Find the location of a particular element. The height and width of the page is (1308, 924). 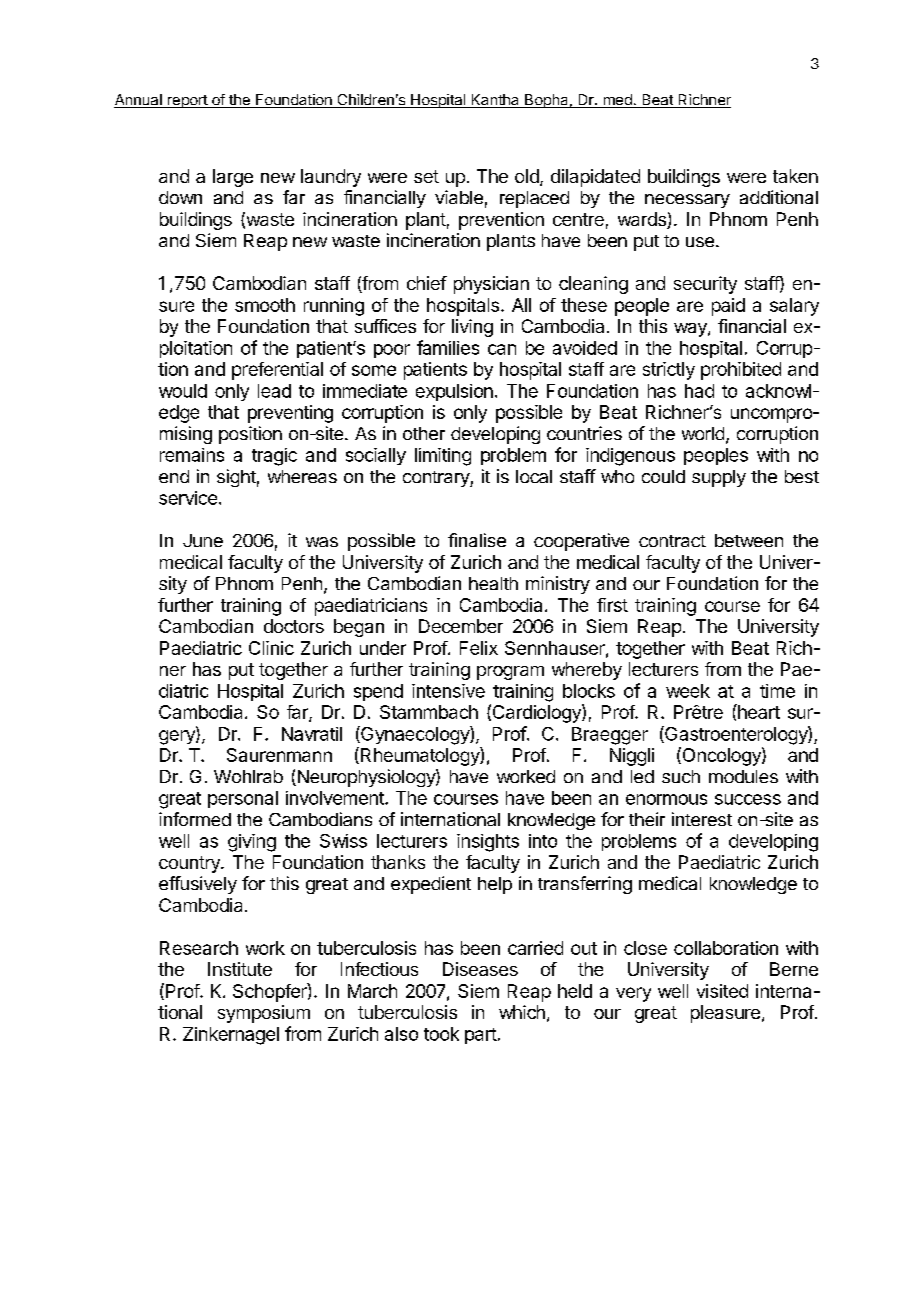

between is located at coordinates (749, 540).
